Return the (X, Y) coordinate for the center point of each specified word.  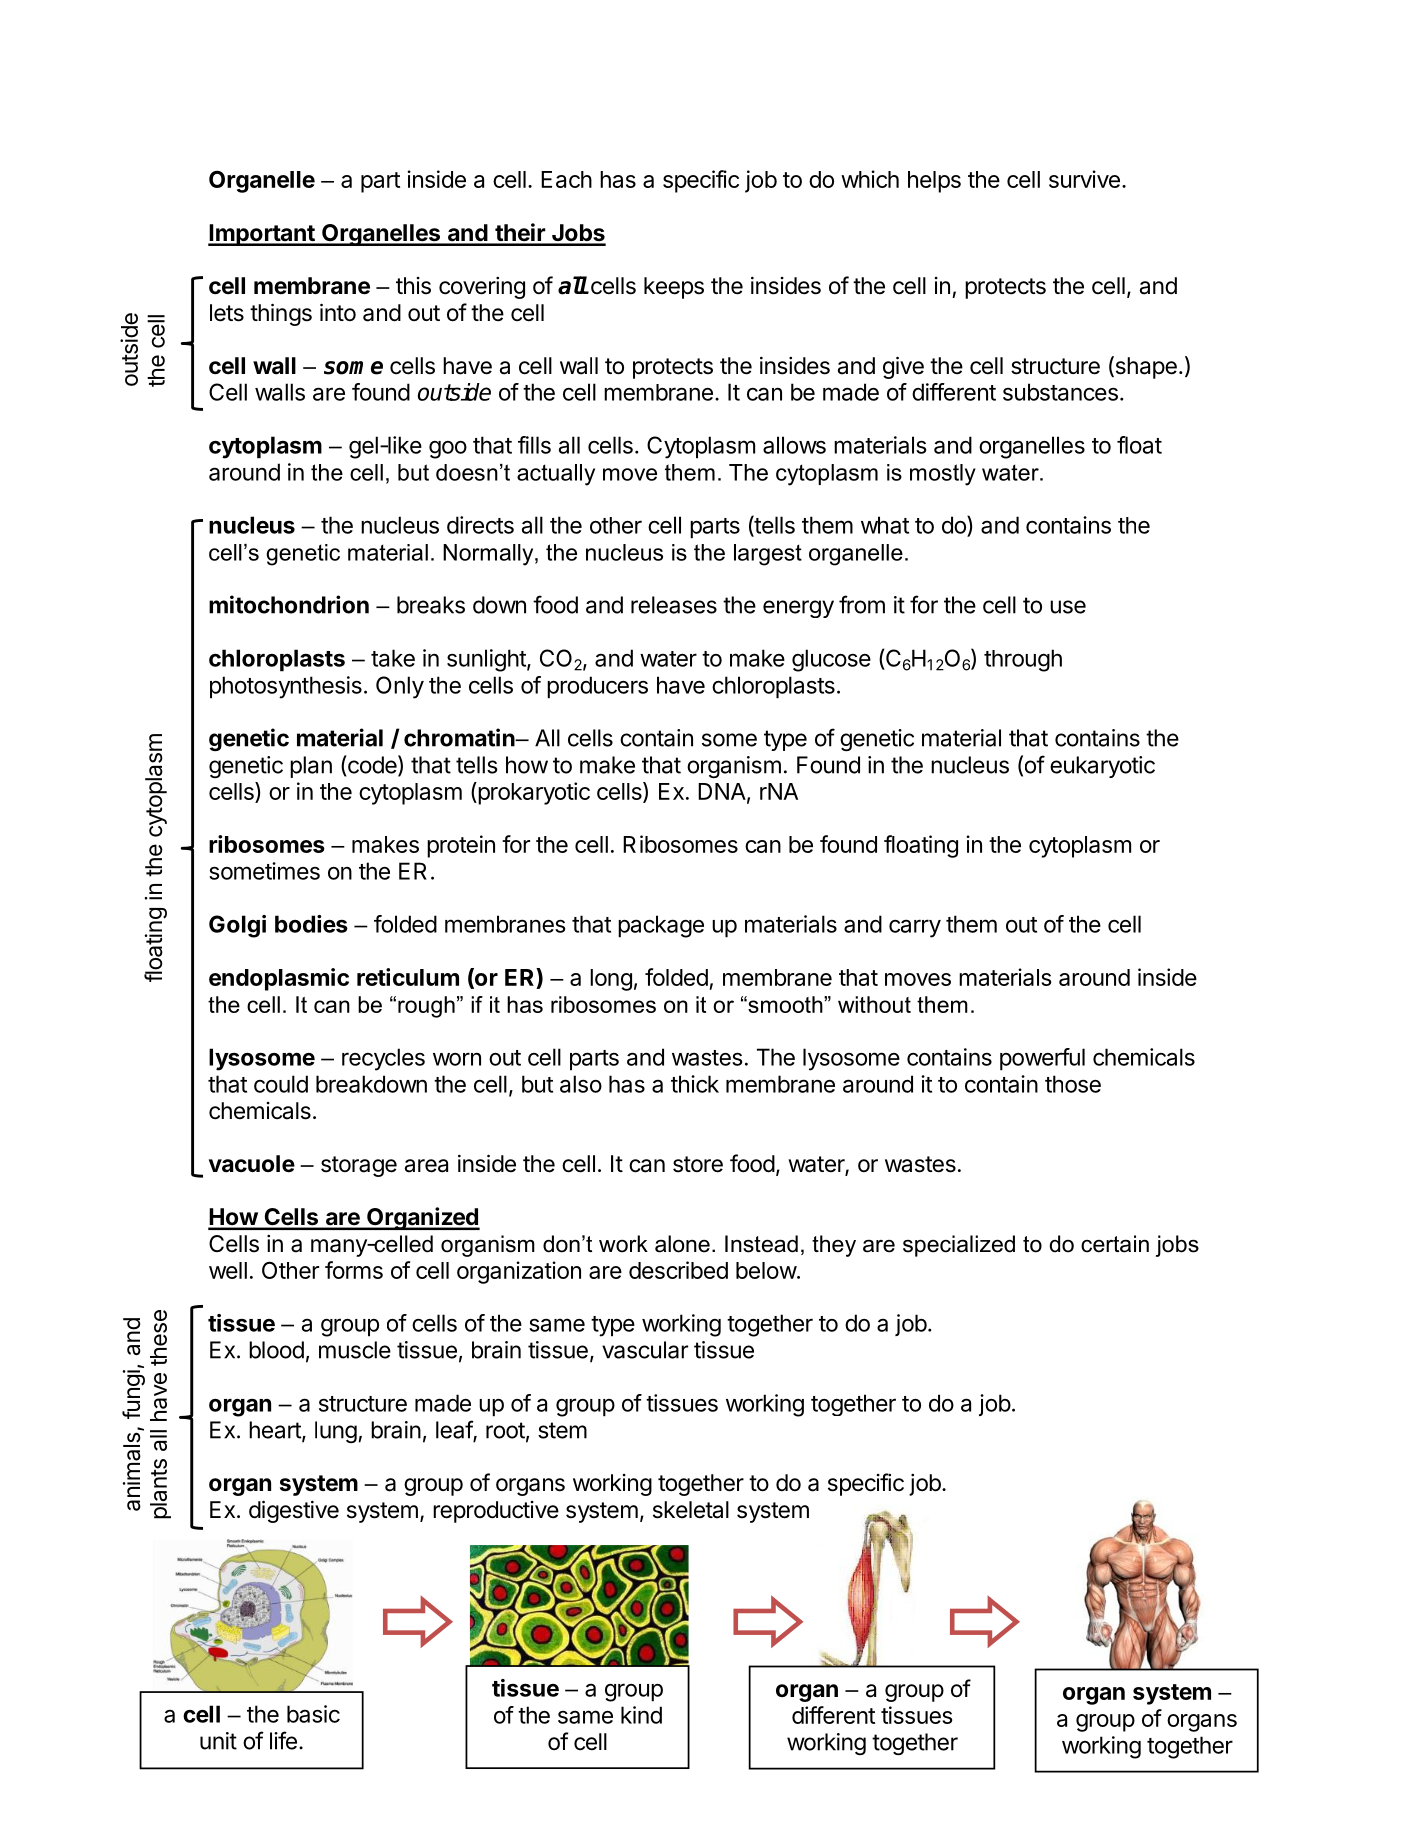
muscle (355, 1350)
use (1068, 607)
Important (262, 235)
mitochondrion (289, 604)
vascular (645, 1350)
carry (915, 928)
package (661, 926)
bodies (311, 924)
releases (674, 605)
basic (313, 1714)
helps (934, 182)
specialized (959, 1246)
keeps (674, 288)
